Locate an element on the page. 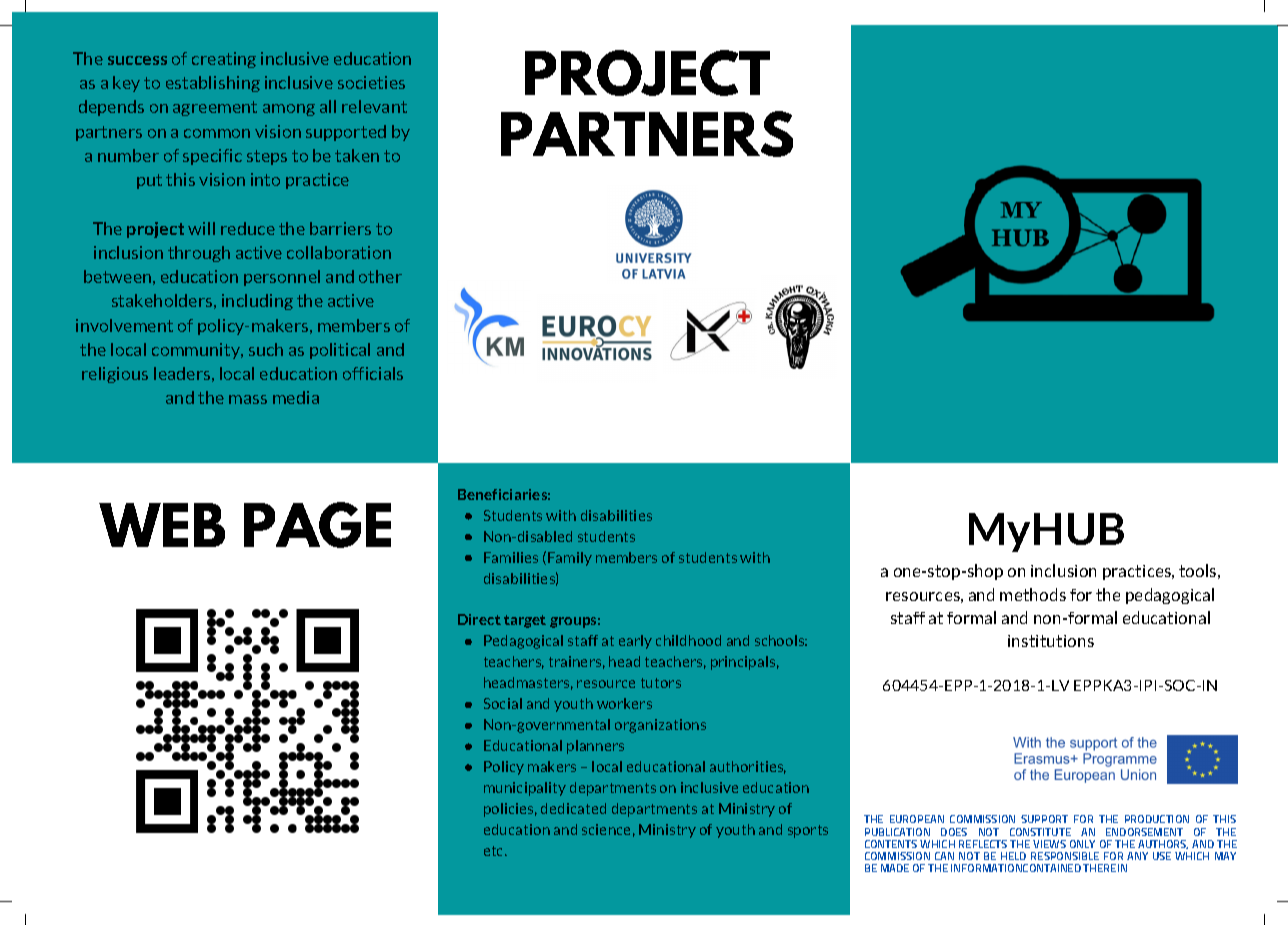 The width and height of the image is (1288, 925). dedicated is located at coordinates (573, 808).
